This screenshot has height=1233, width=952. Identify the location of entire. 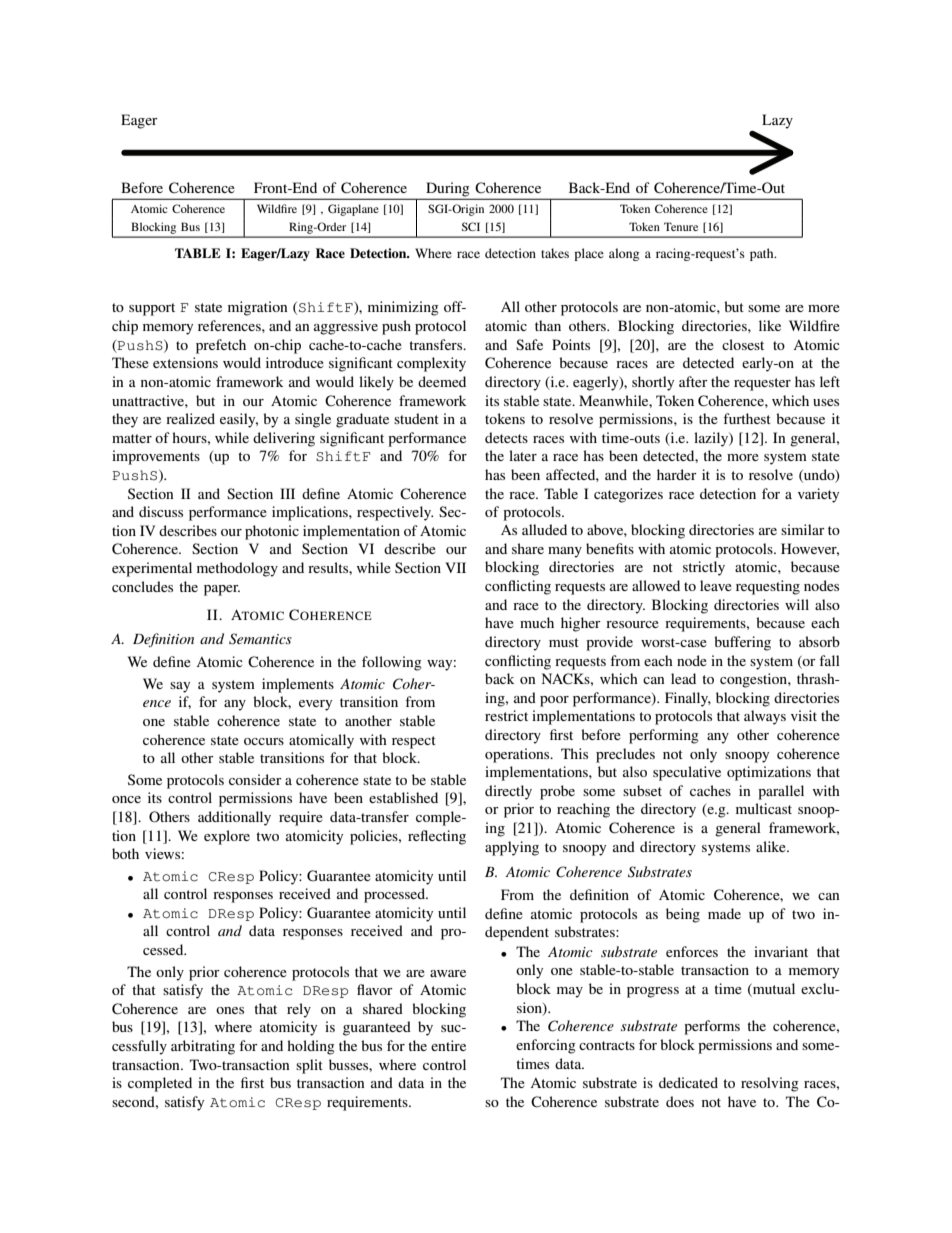
(448, 1045).
